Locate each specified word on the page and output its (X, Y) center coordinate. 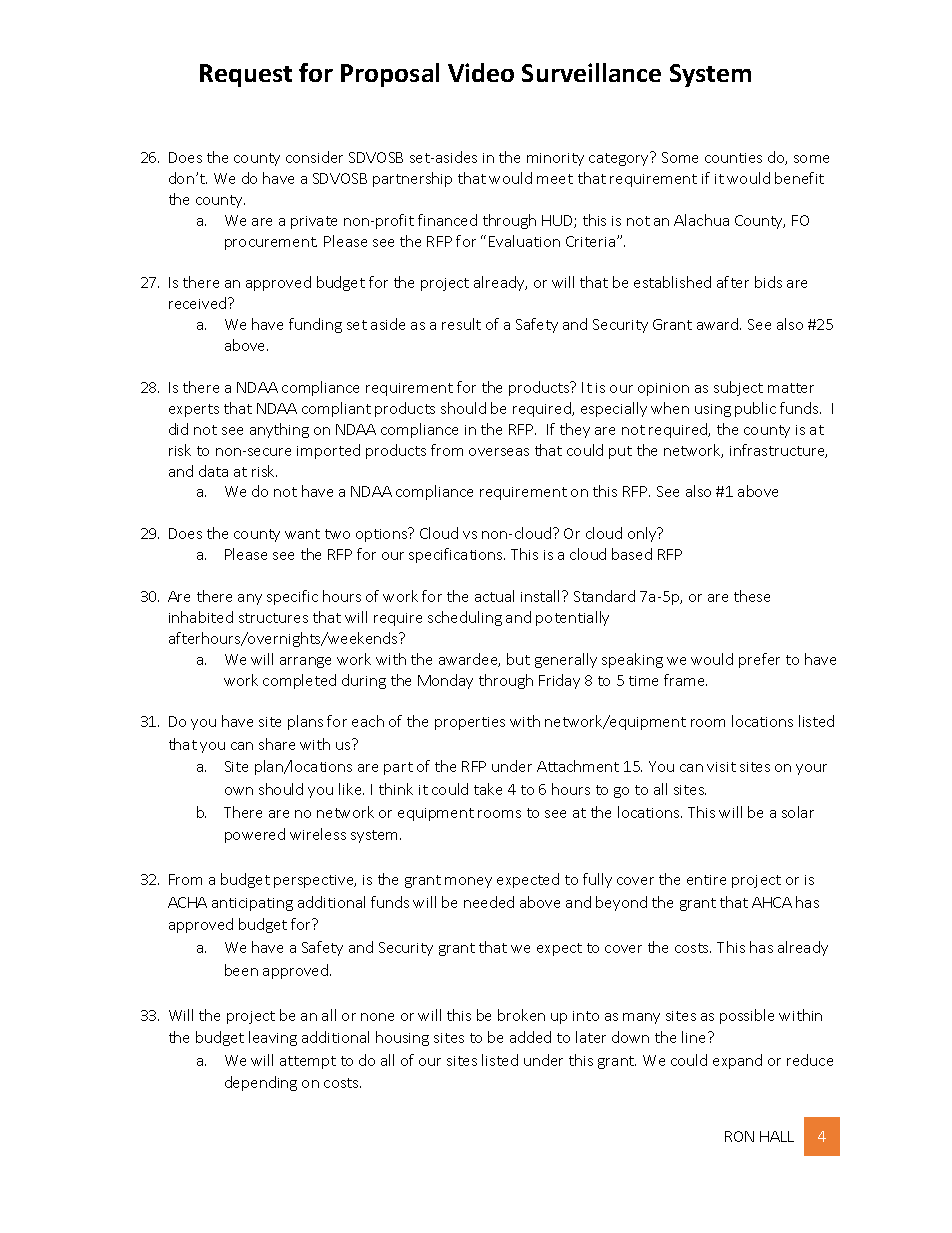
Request (246, 75)
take (488, 789)
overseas (499, 452)
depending (261, 1083)
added (530, 1037)
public (755, 409)
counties (733, 158)
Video (481, 72)
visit (721, 767)
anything (279, 430)
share (277, 744)
